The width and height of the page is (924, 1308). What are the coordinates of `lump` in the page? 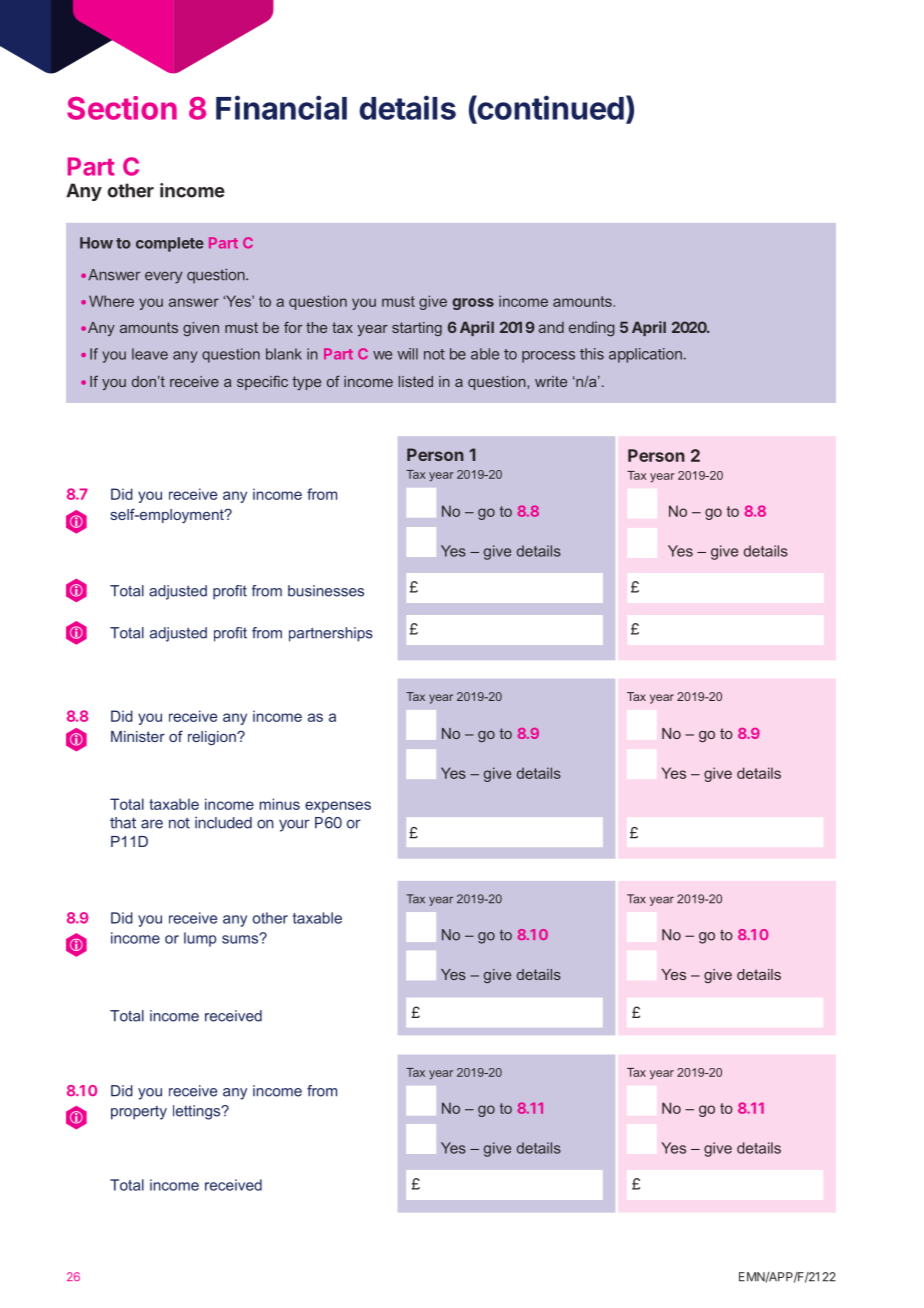 It's located at (200, 939).
